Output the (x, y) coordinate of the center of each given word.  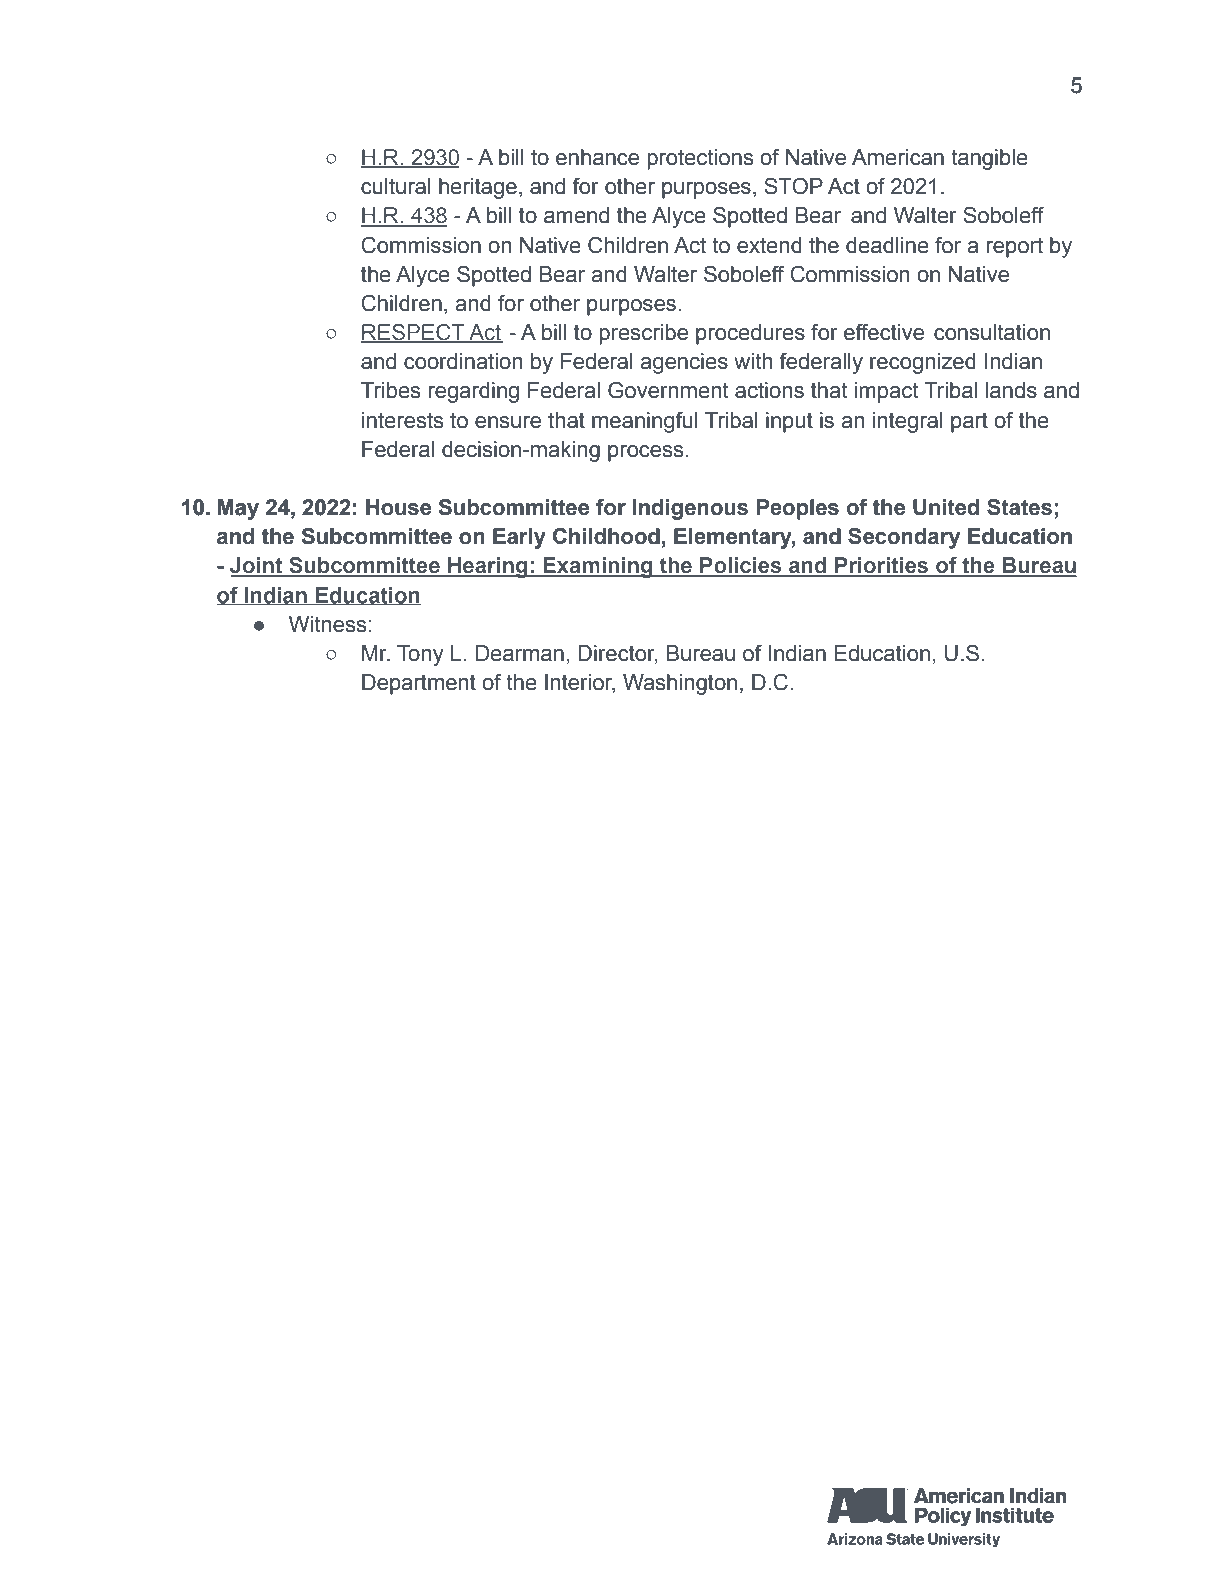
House (398, 507)
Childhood (606, 536)
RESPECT (414, 333)
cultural (396, 186)
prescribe (643, 334)
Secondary (904, 538)
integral (908, 422)
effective (884, 332)
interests (403, 420)
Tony (420, 655)
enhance (597, 157)
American (898, 157)
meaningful (645, 422)
